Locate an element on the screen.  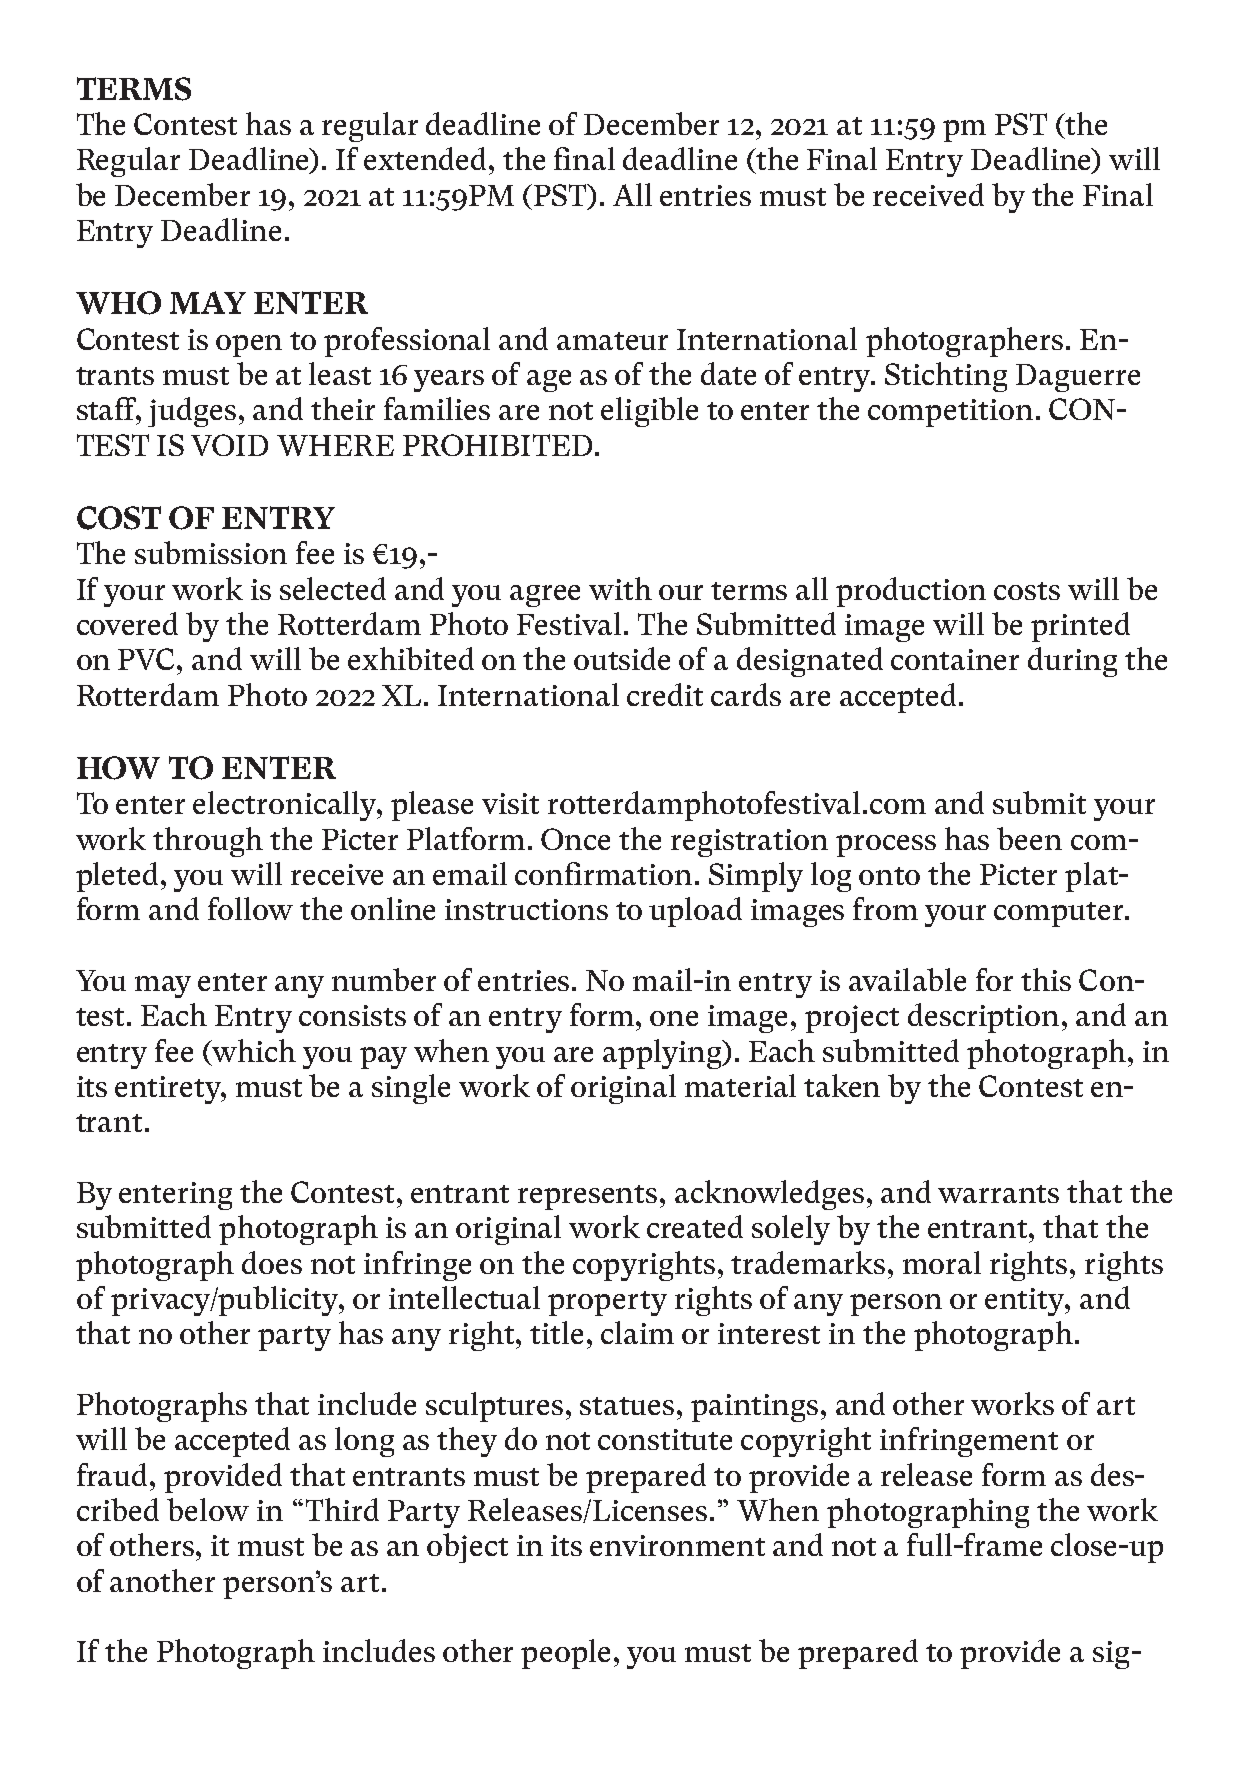
competition is located at coordinates (950, 413).
